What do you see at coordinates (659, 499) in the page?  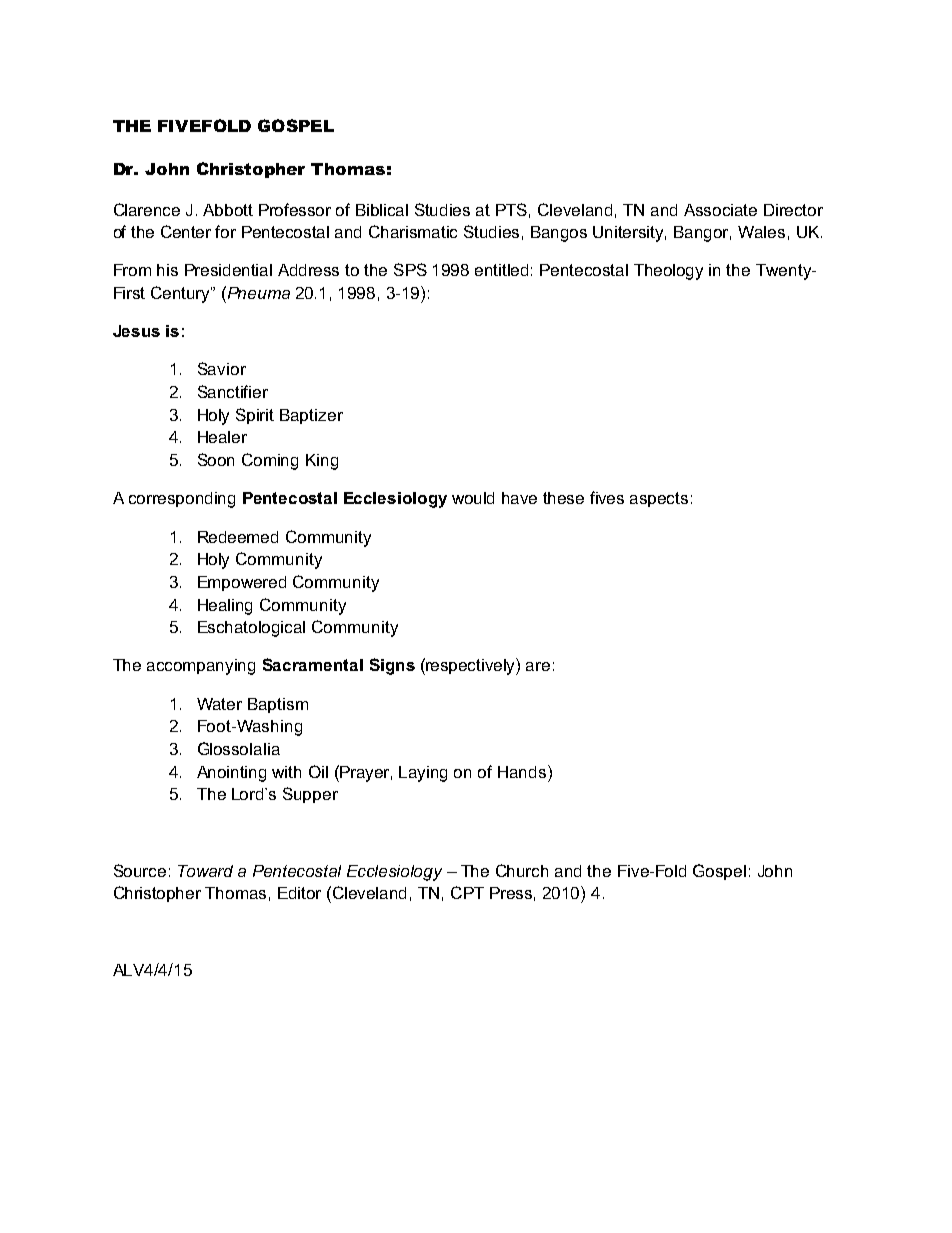 I see `aspects` at bounding box center [659, 499].
